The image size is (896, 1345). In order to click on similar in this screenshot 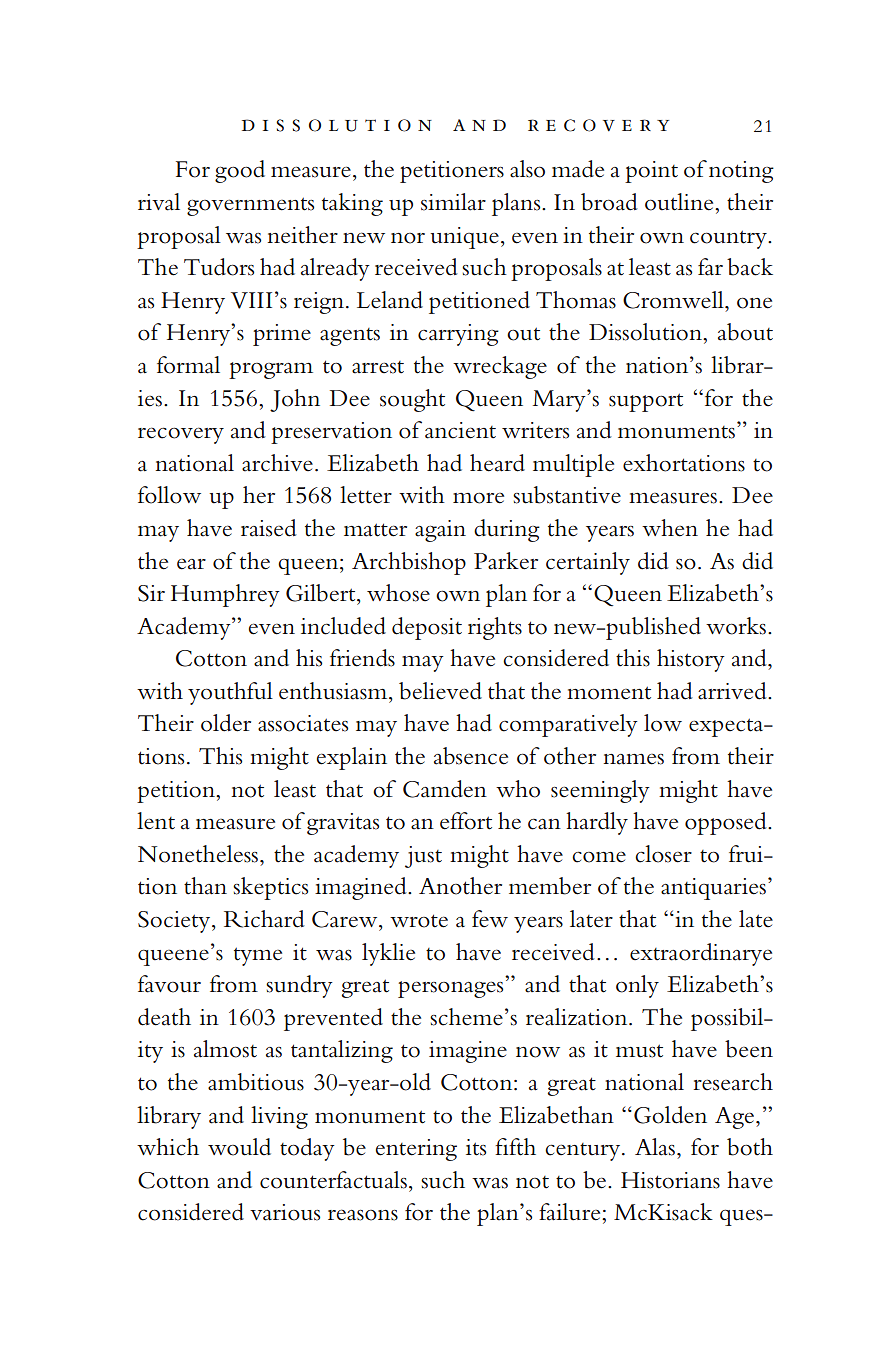, I will do `click(453, 202)`.
